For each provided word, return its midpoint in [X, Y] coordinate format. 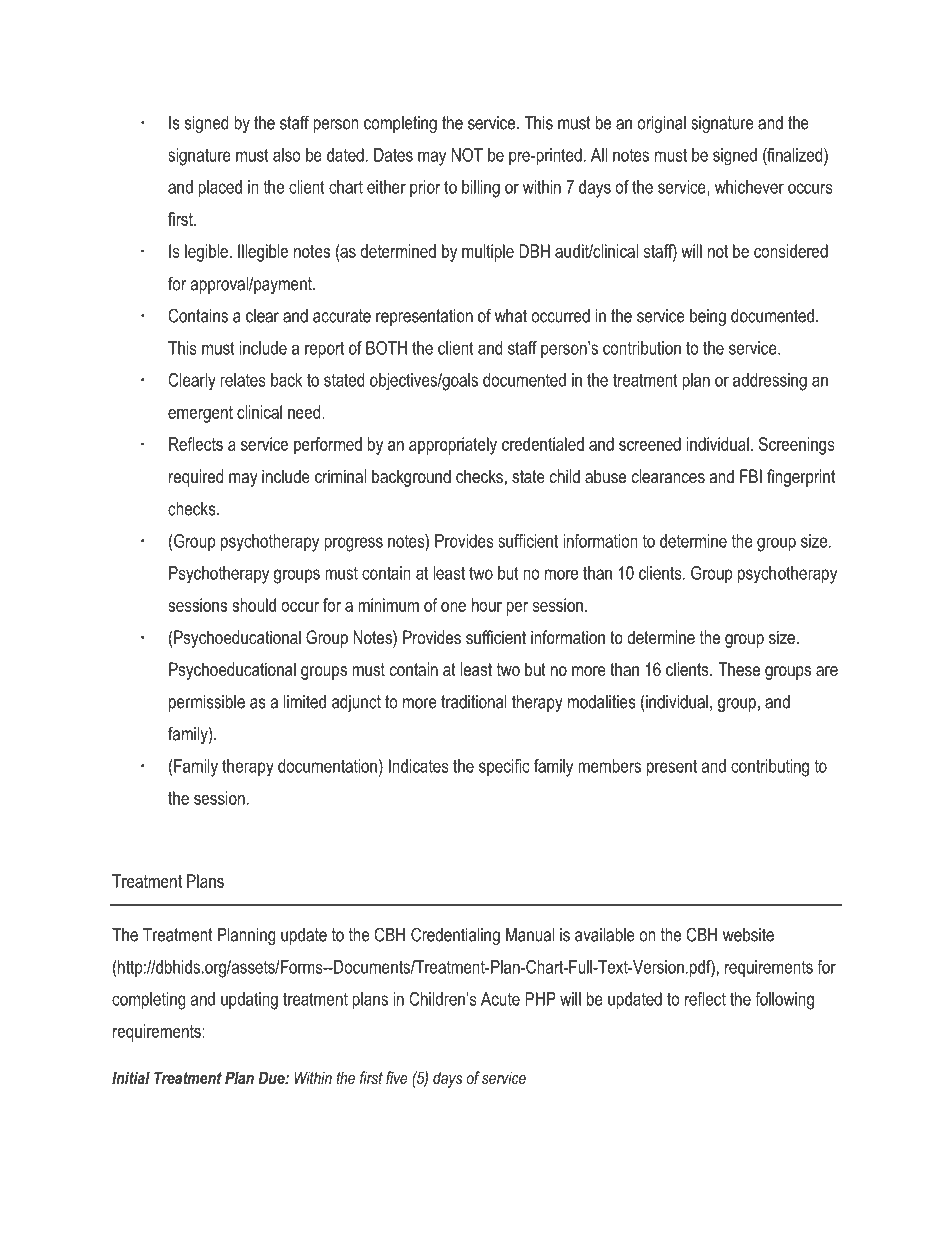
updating [249, 1001]
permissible [207, 703]
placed [220, 189]
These [739, 669]
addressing [770, 382]
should [254, 605]
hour [487, 605]
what [511, 316]
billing [481, 189]
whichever [749, 187]
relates [243, 380]
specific [504, 767]
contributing [770, 768]
